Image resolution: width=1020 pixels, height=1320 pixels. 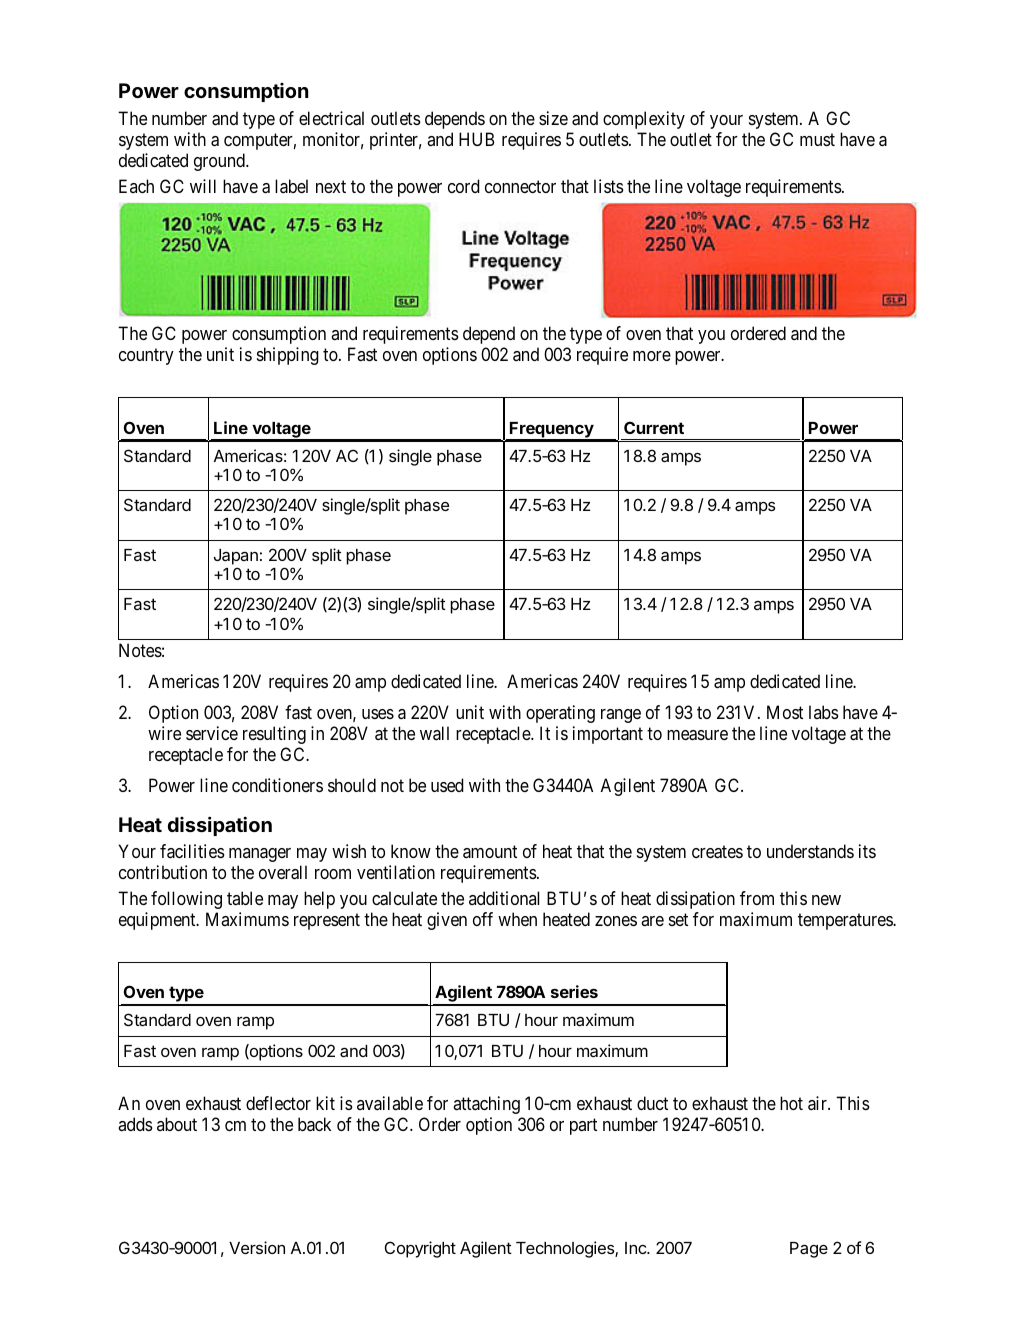 What do you see at coordinates (257, 1247) in the screenshot?
I see `Version` at bounding box center [257, 1247].
